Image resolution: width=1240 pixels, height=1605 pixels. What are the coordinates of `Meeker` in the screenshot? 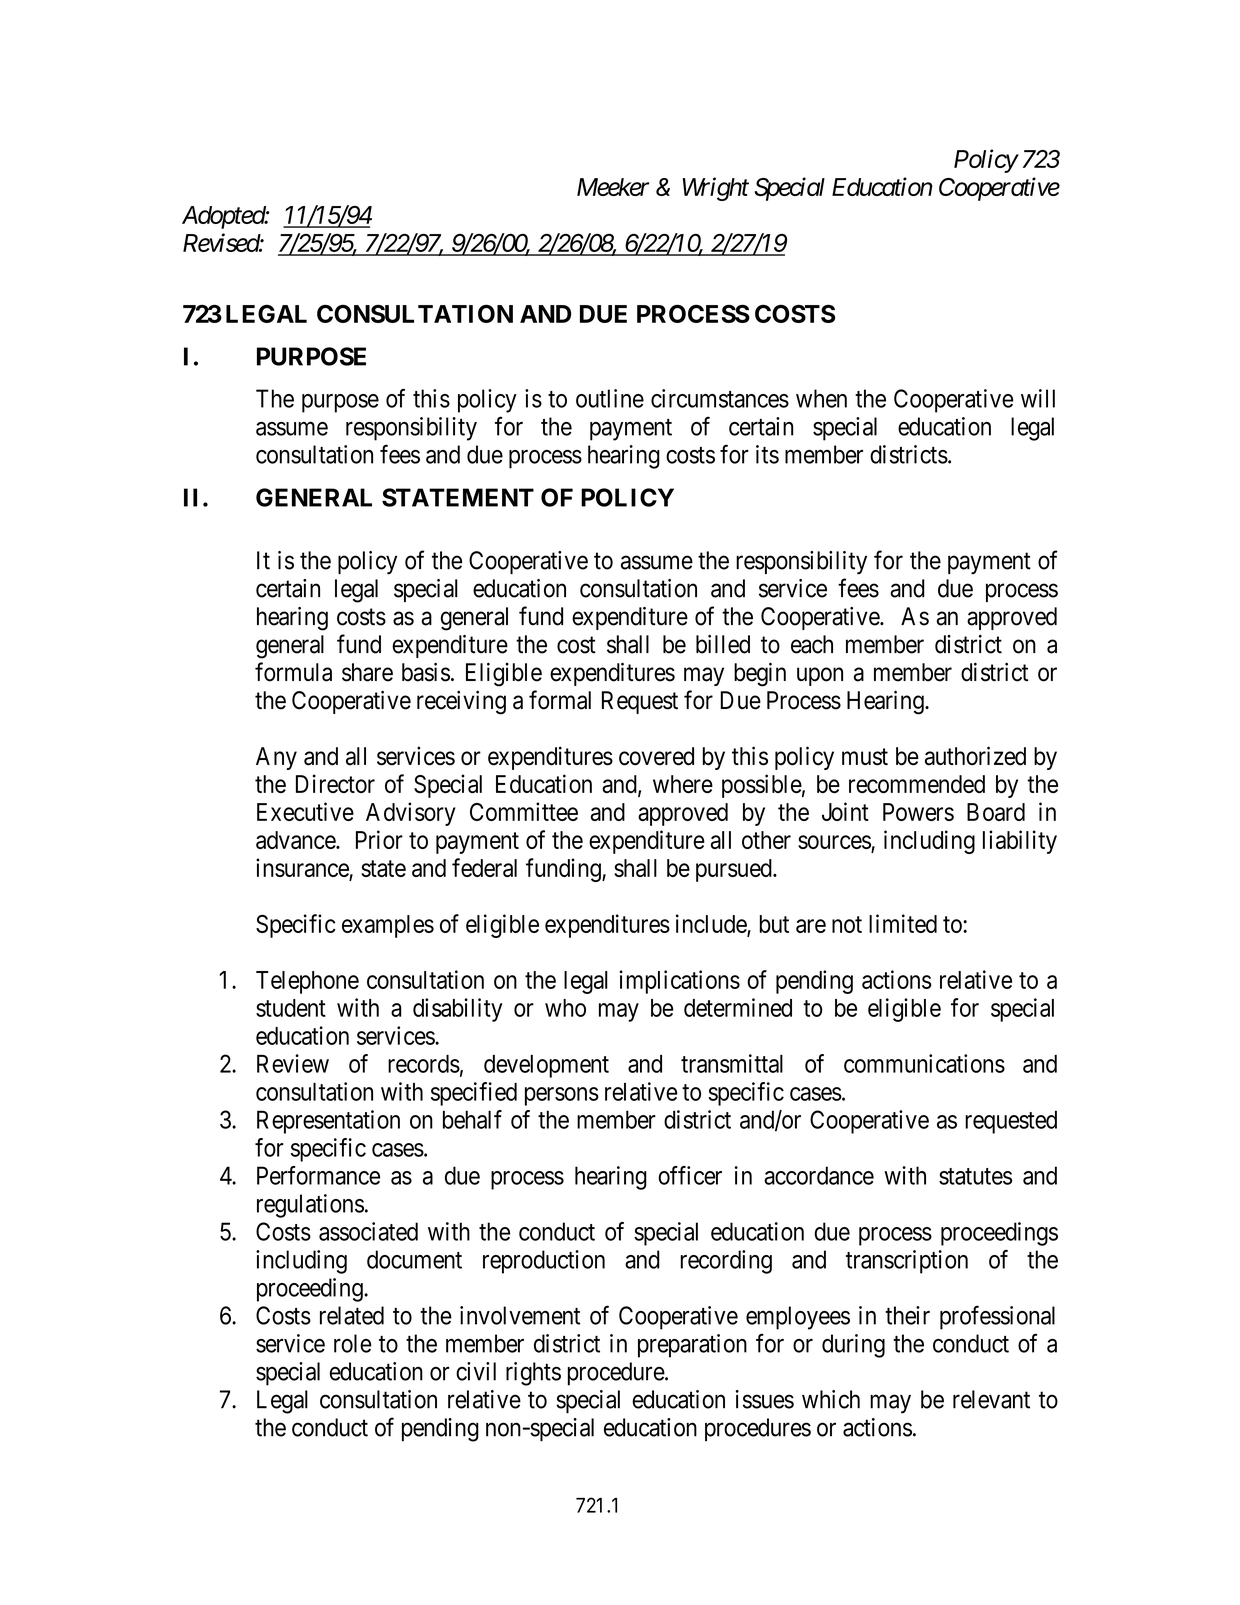 It's located at (613, 187).
